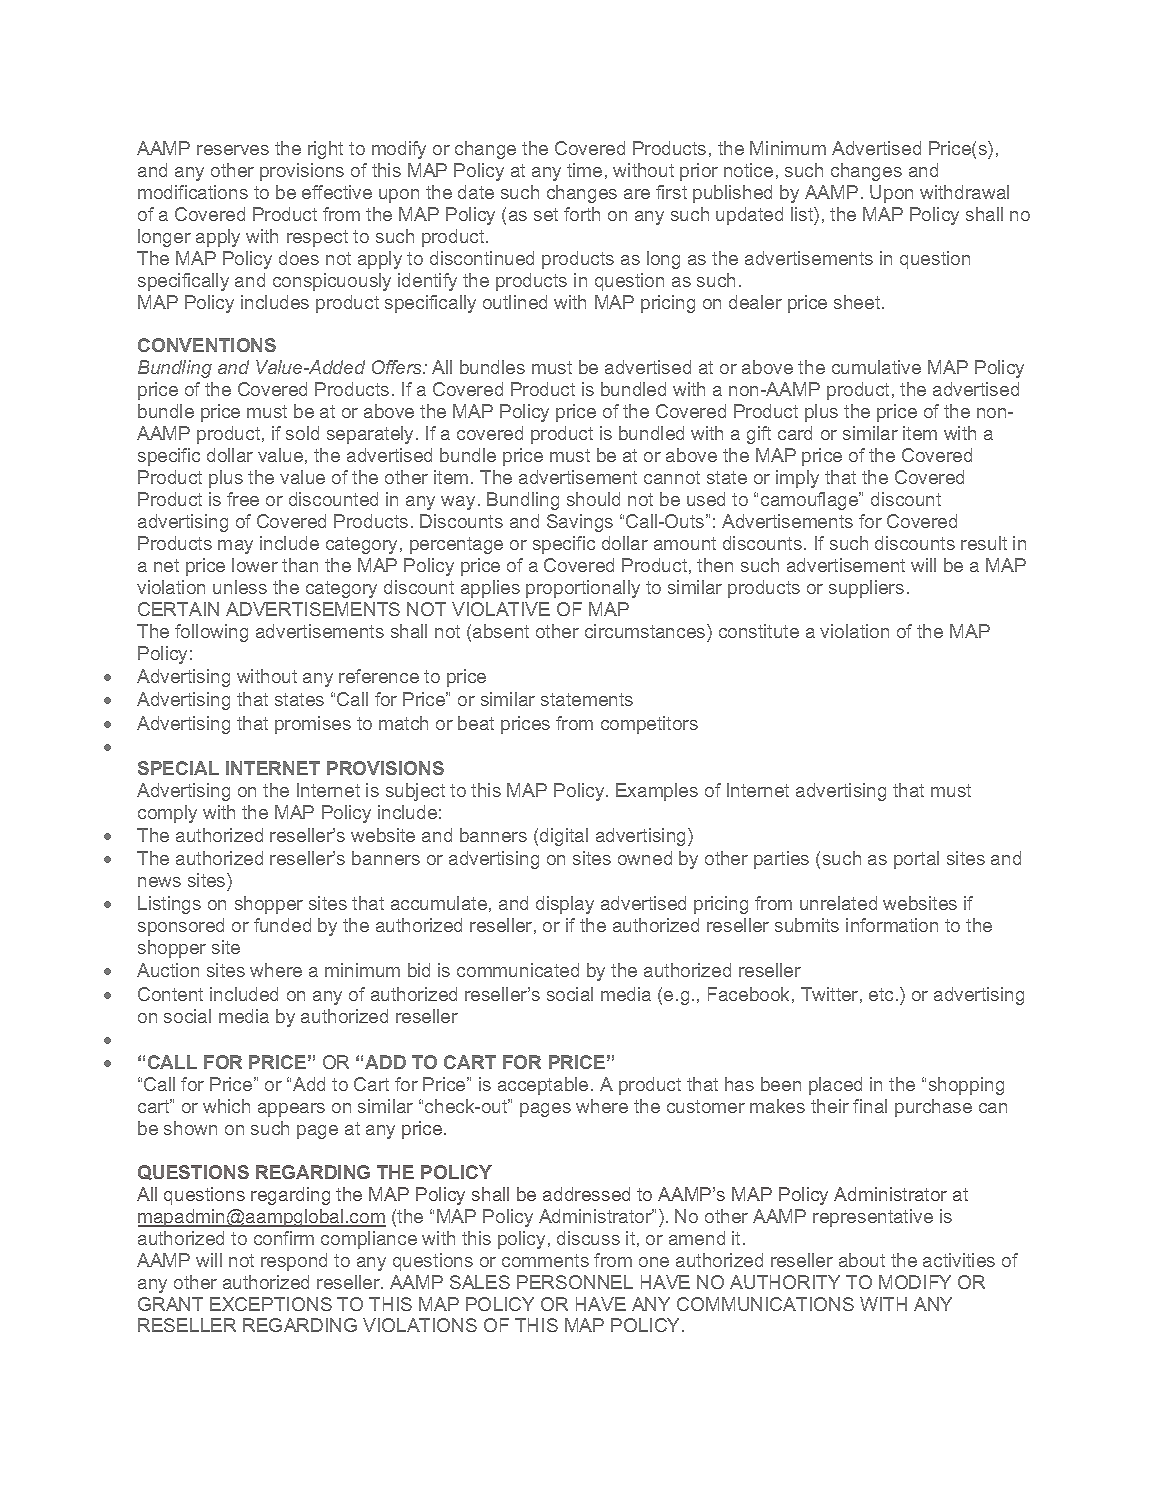 Image resolution: width=1169 pixels, height=1512 pixels. What do you see at coordinates (575, 1282) in the screenshot?
I see `PERSONNEL` at bounding box center [575, 1282].
